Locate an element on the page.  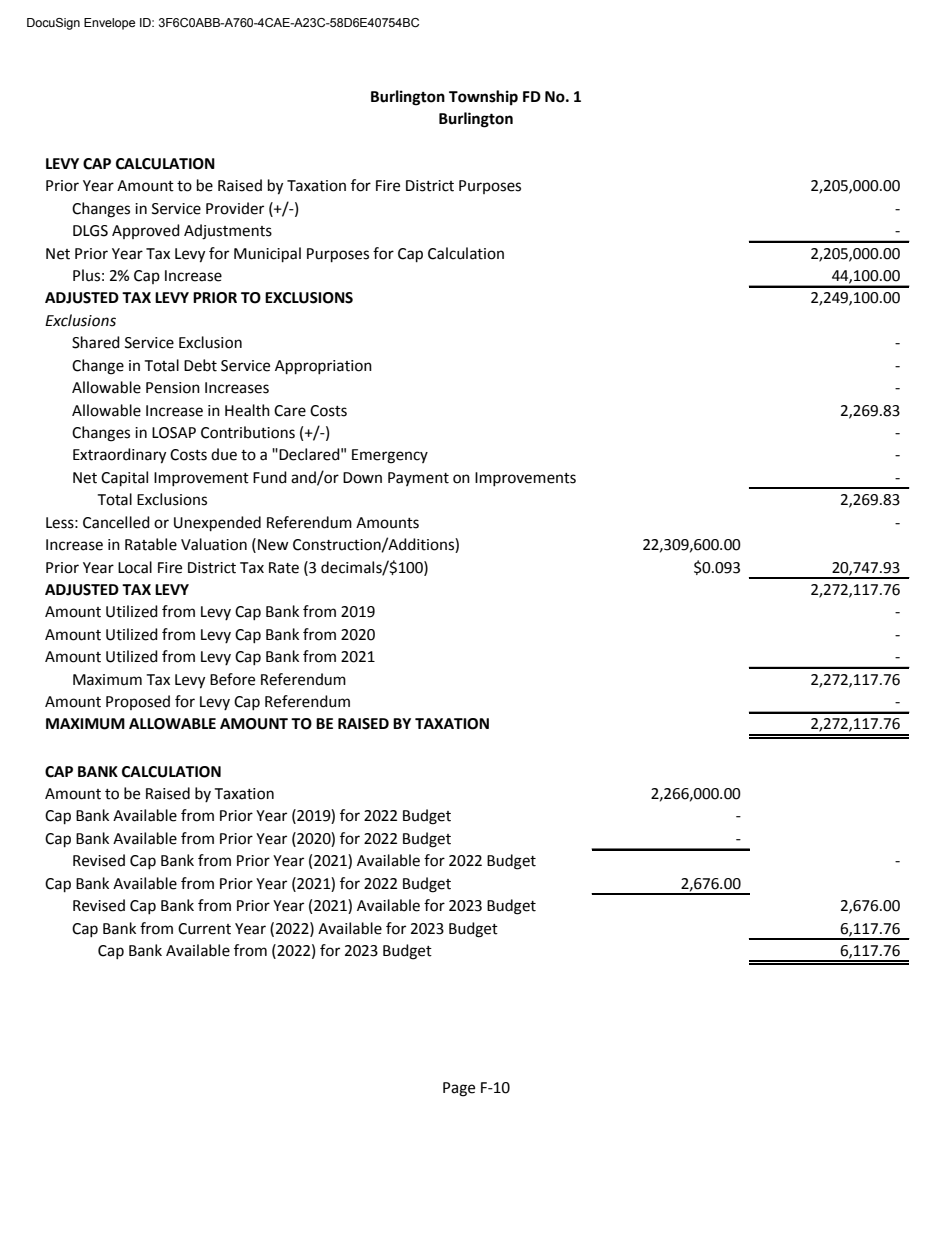
Rate is located at coordinates (284, 568).
